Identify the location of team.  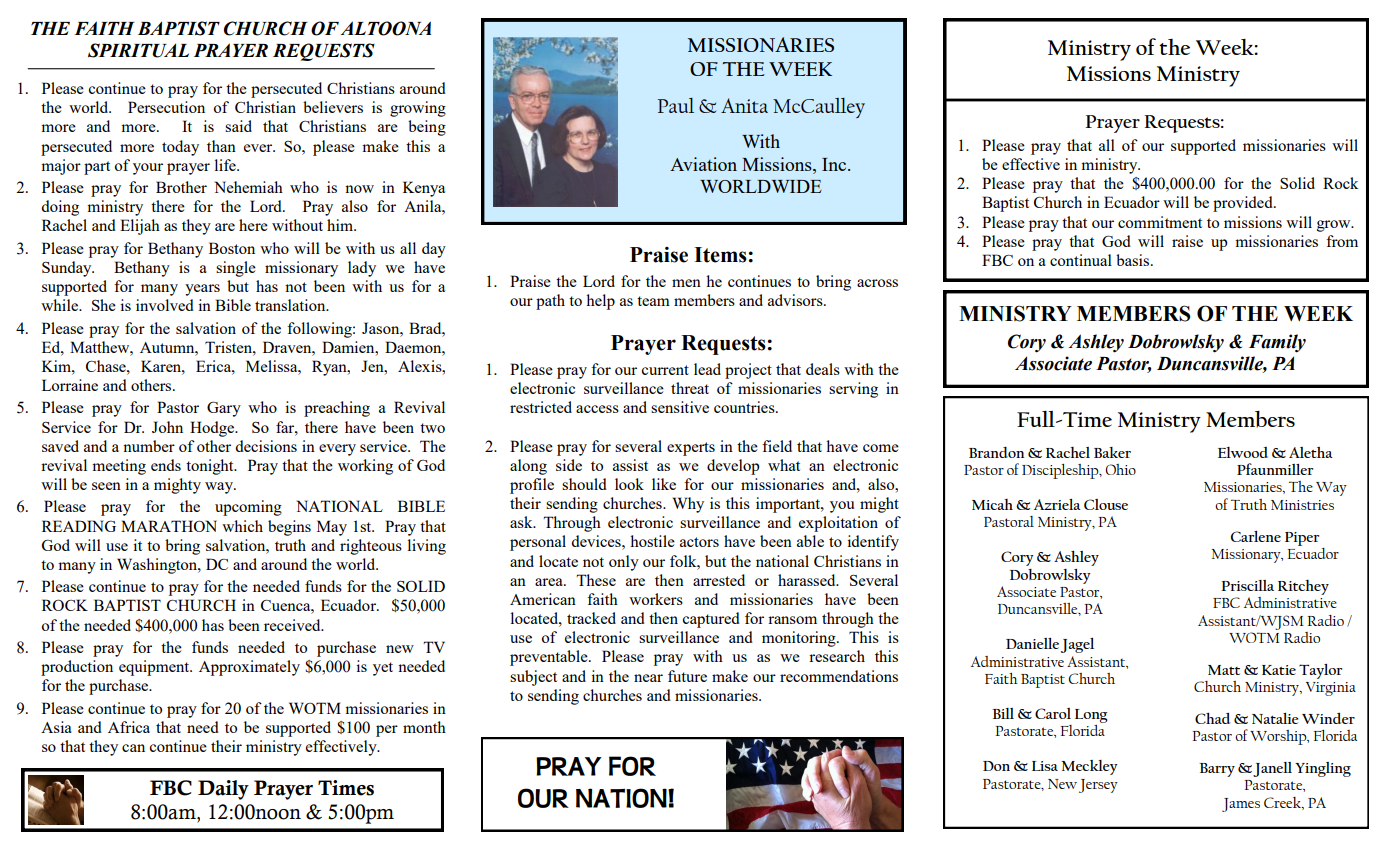
(653, 301).
